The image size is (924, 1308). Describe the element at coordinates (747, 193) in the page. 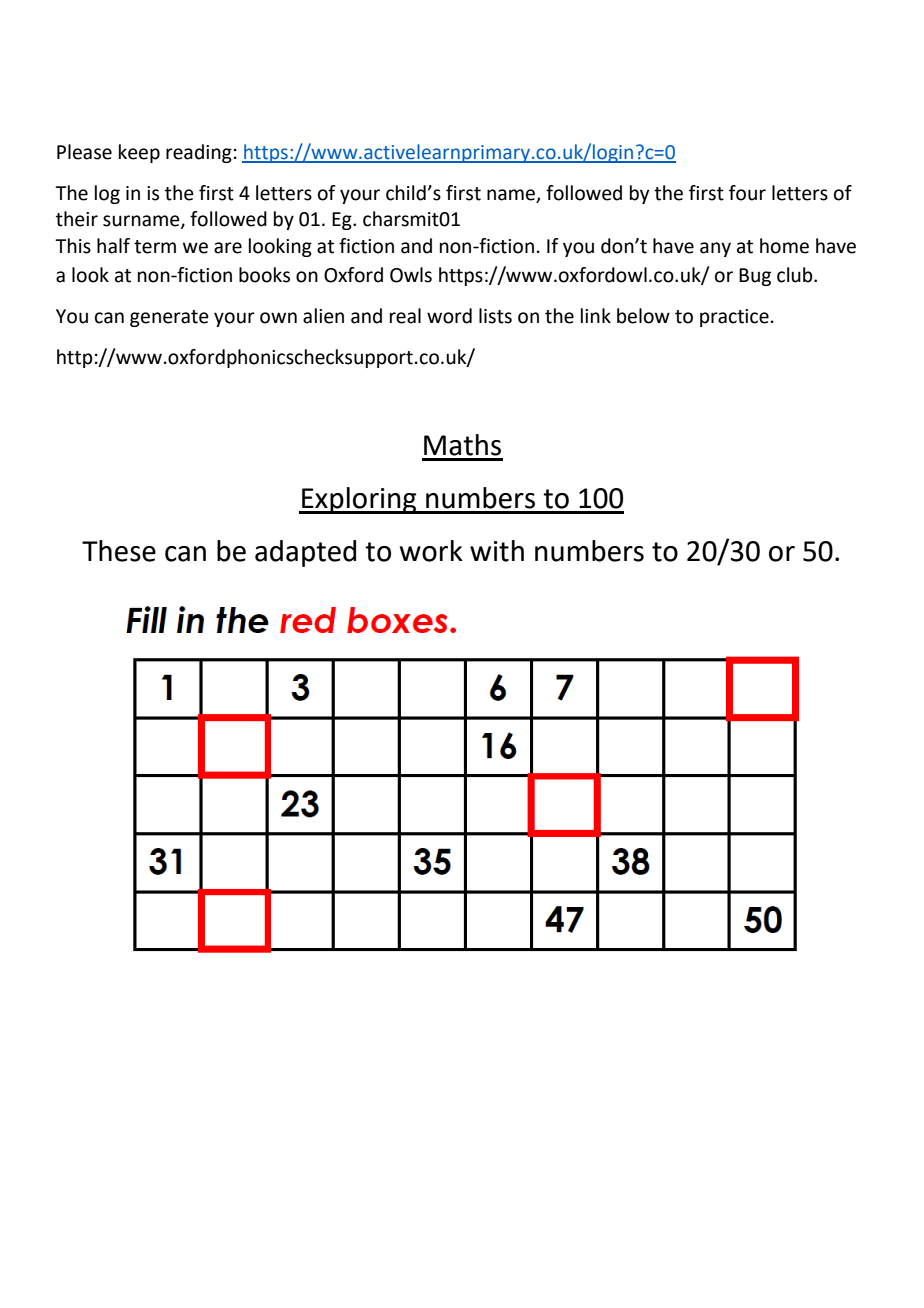

I see `four` at that location.
